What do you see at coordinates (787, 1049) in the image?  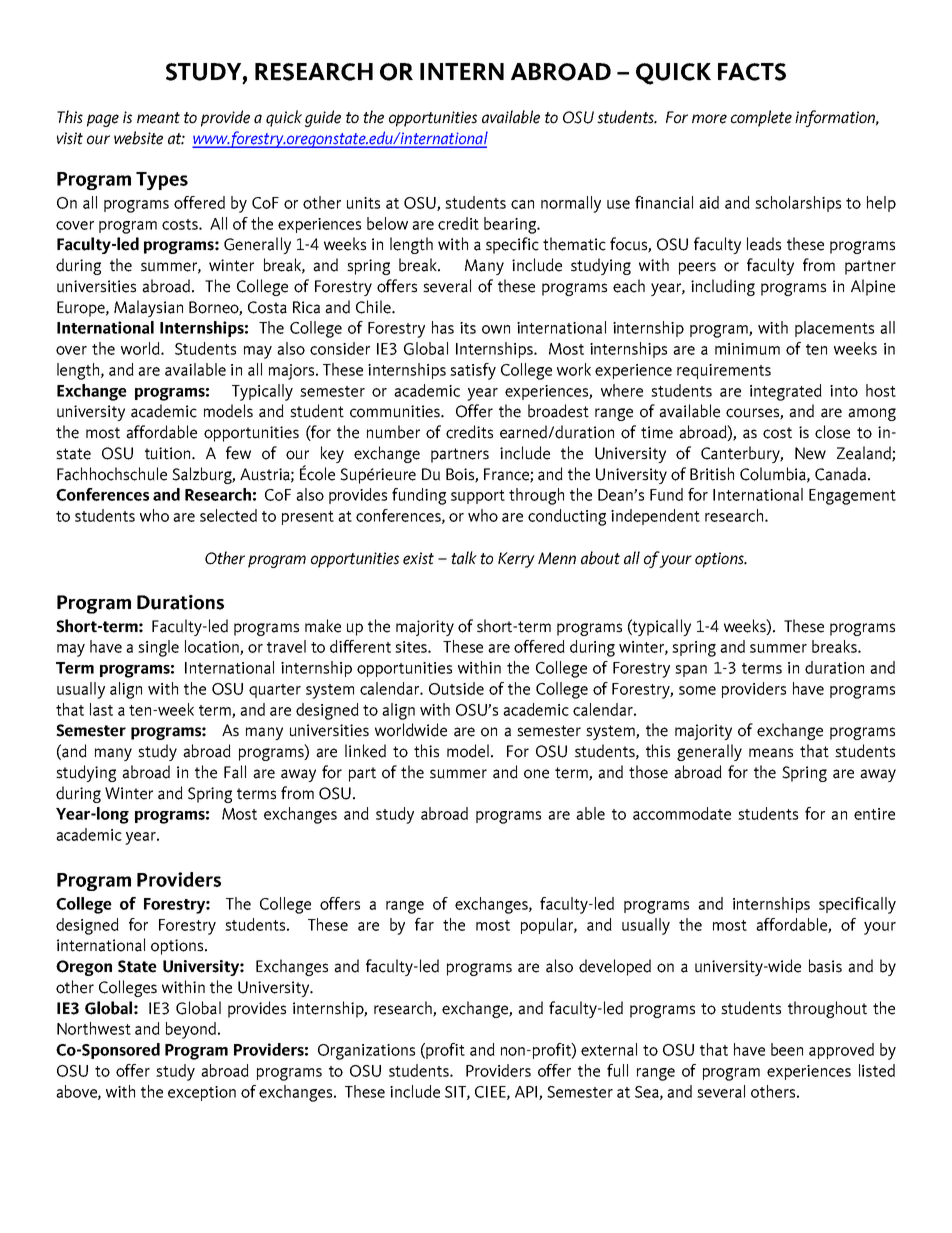 I see `been` at bounding box center [787, 1049].
